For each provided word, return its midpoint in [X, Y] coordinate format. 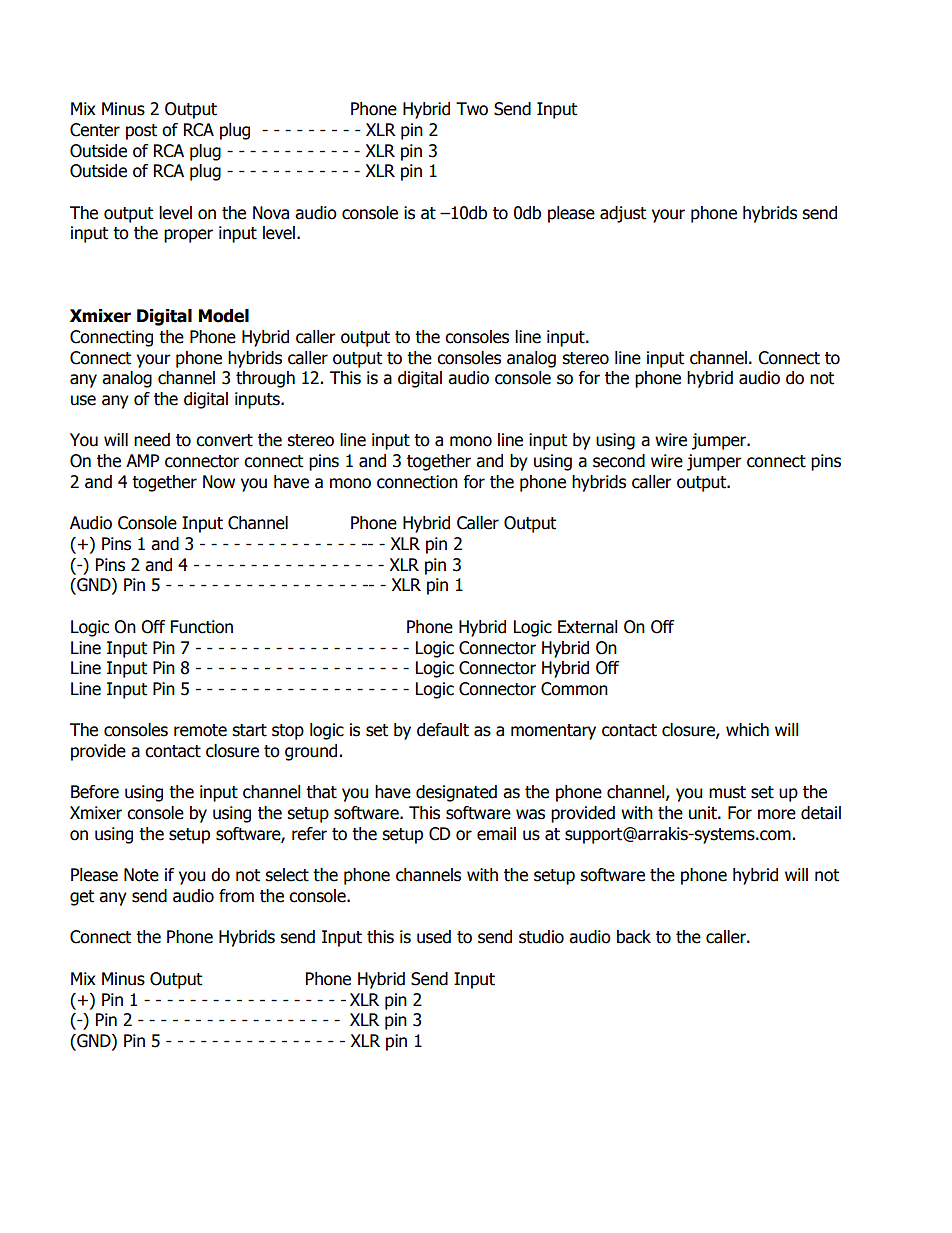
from [236, 896]
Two [472, 109]
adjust [623, 214]
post [141, 132]
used [434, 937]
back [634, 937]
